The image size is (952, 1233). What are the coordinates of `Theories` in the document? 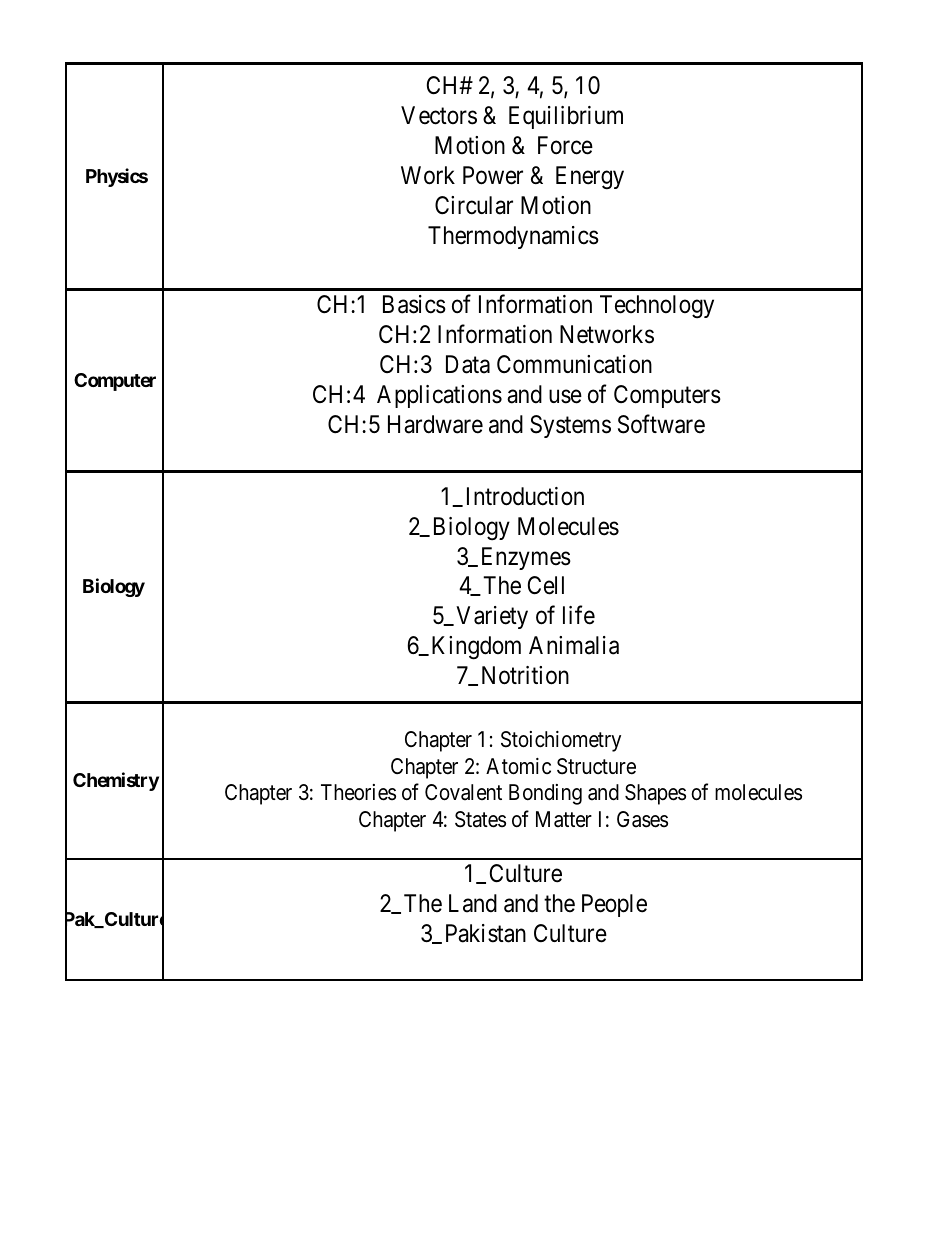 It's located at (358, 792).
